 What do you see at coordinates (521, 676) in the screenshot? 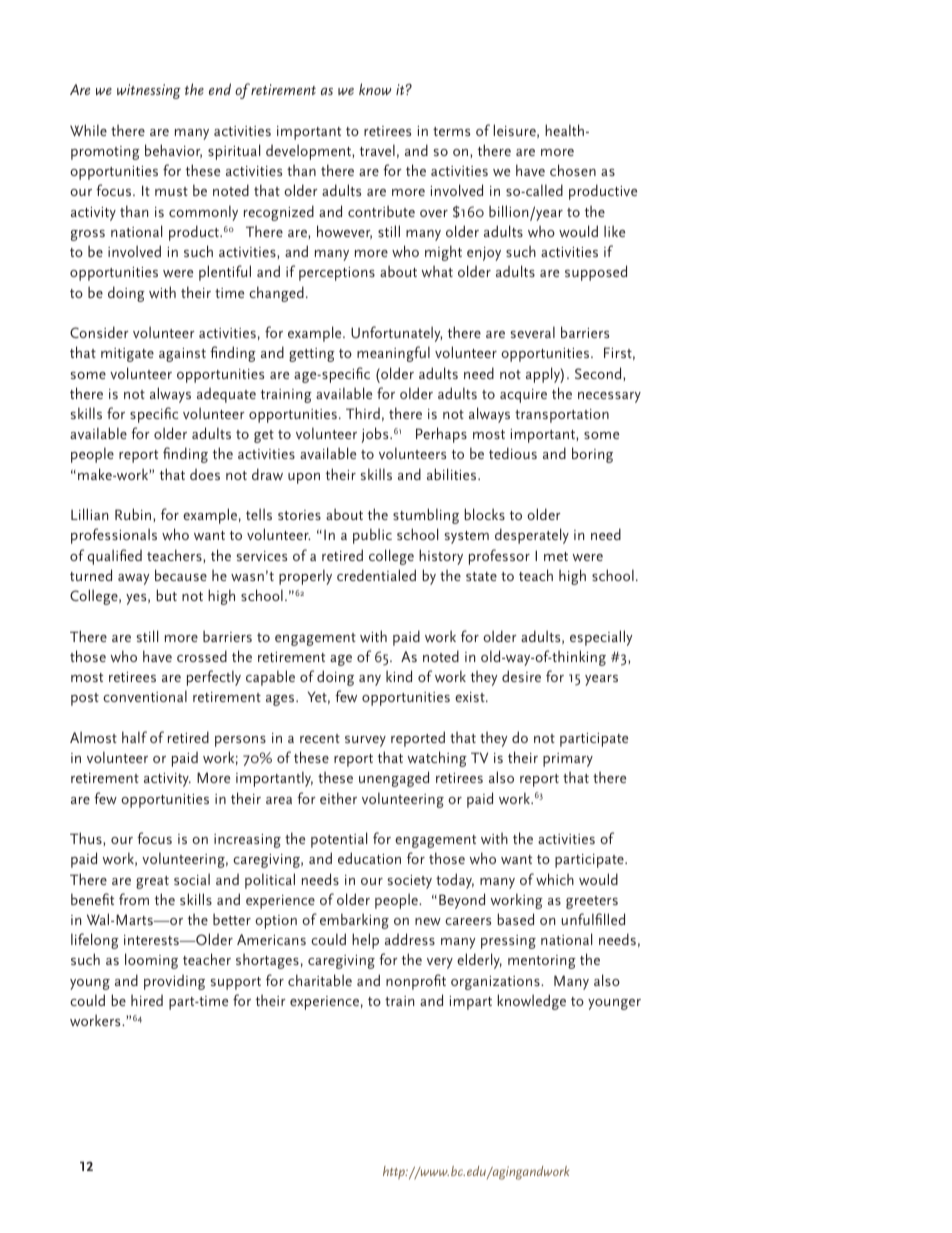
I see `desire` at bounding box center [521, 676].
